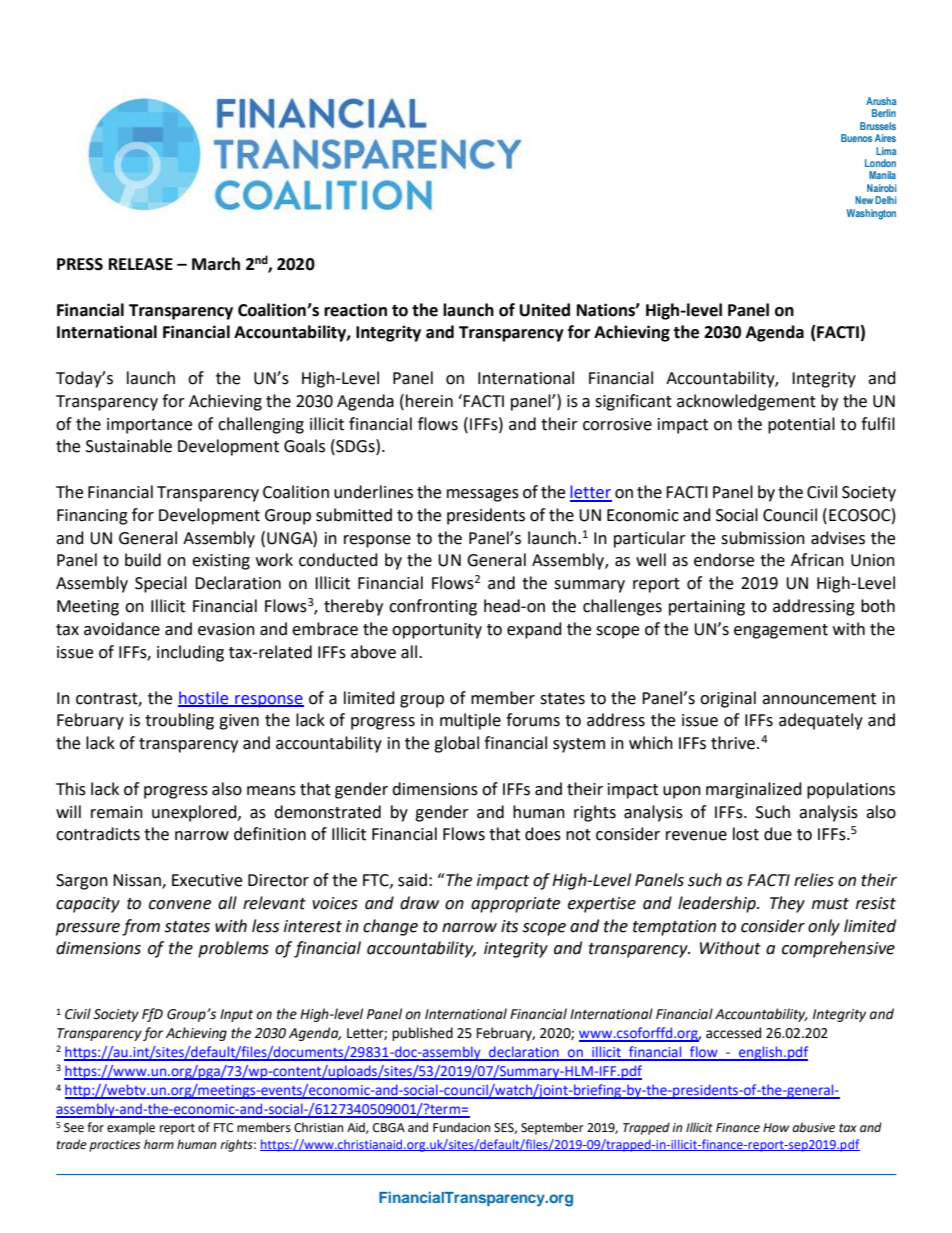 The image size is (952, 1233). I want to click on troubling, so click(179, 721).
